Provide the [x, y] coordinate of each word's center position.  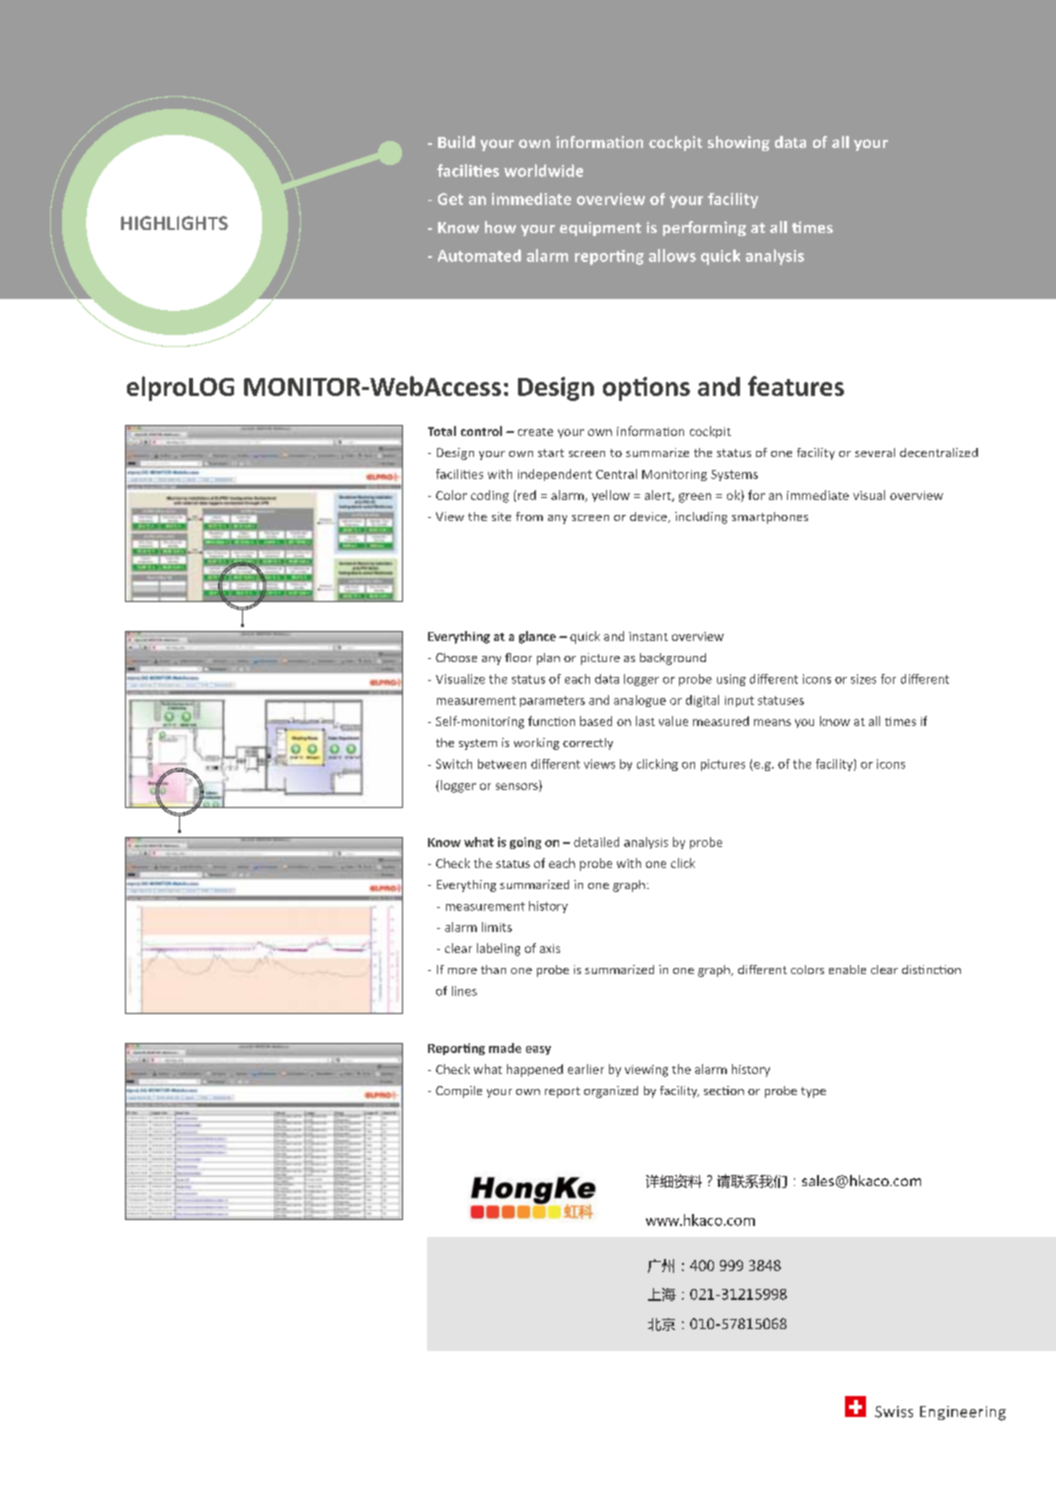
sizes [863, 679]
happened [535, 1070]
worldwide [543, 170]
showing [739, 143]
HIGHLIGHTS [174, 223]
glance [537, 637]
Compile [459, 1092]
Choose [456, 657]
